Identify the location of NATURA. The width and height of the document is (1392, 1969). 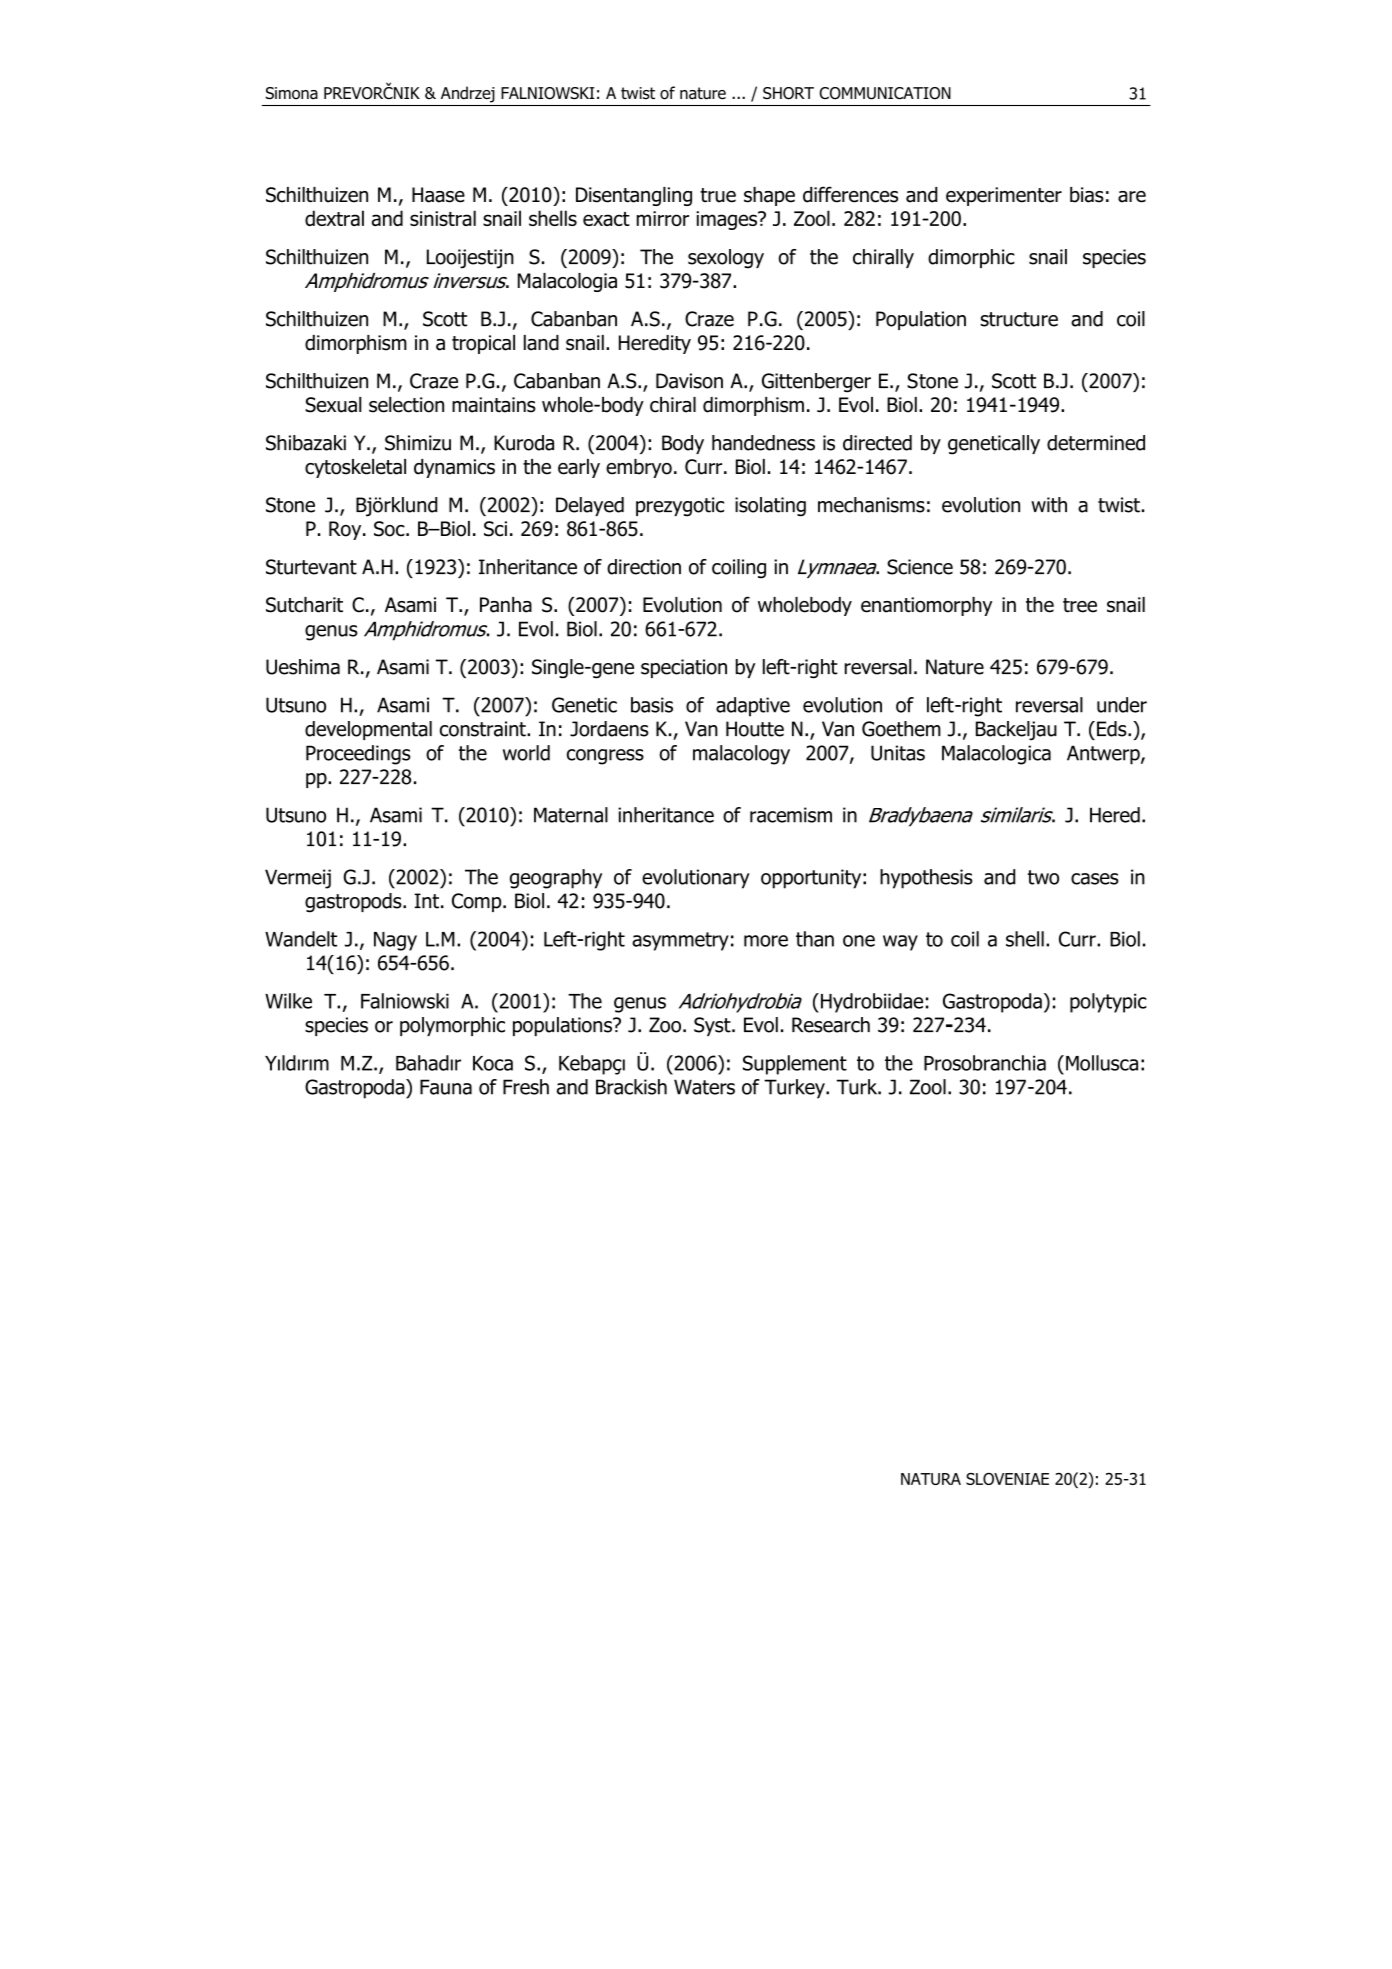
(931, 1479).
